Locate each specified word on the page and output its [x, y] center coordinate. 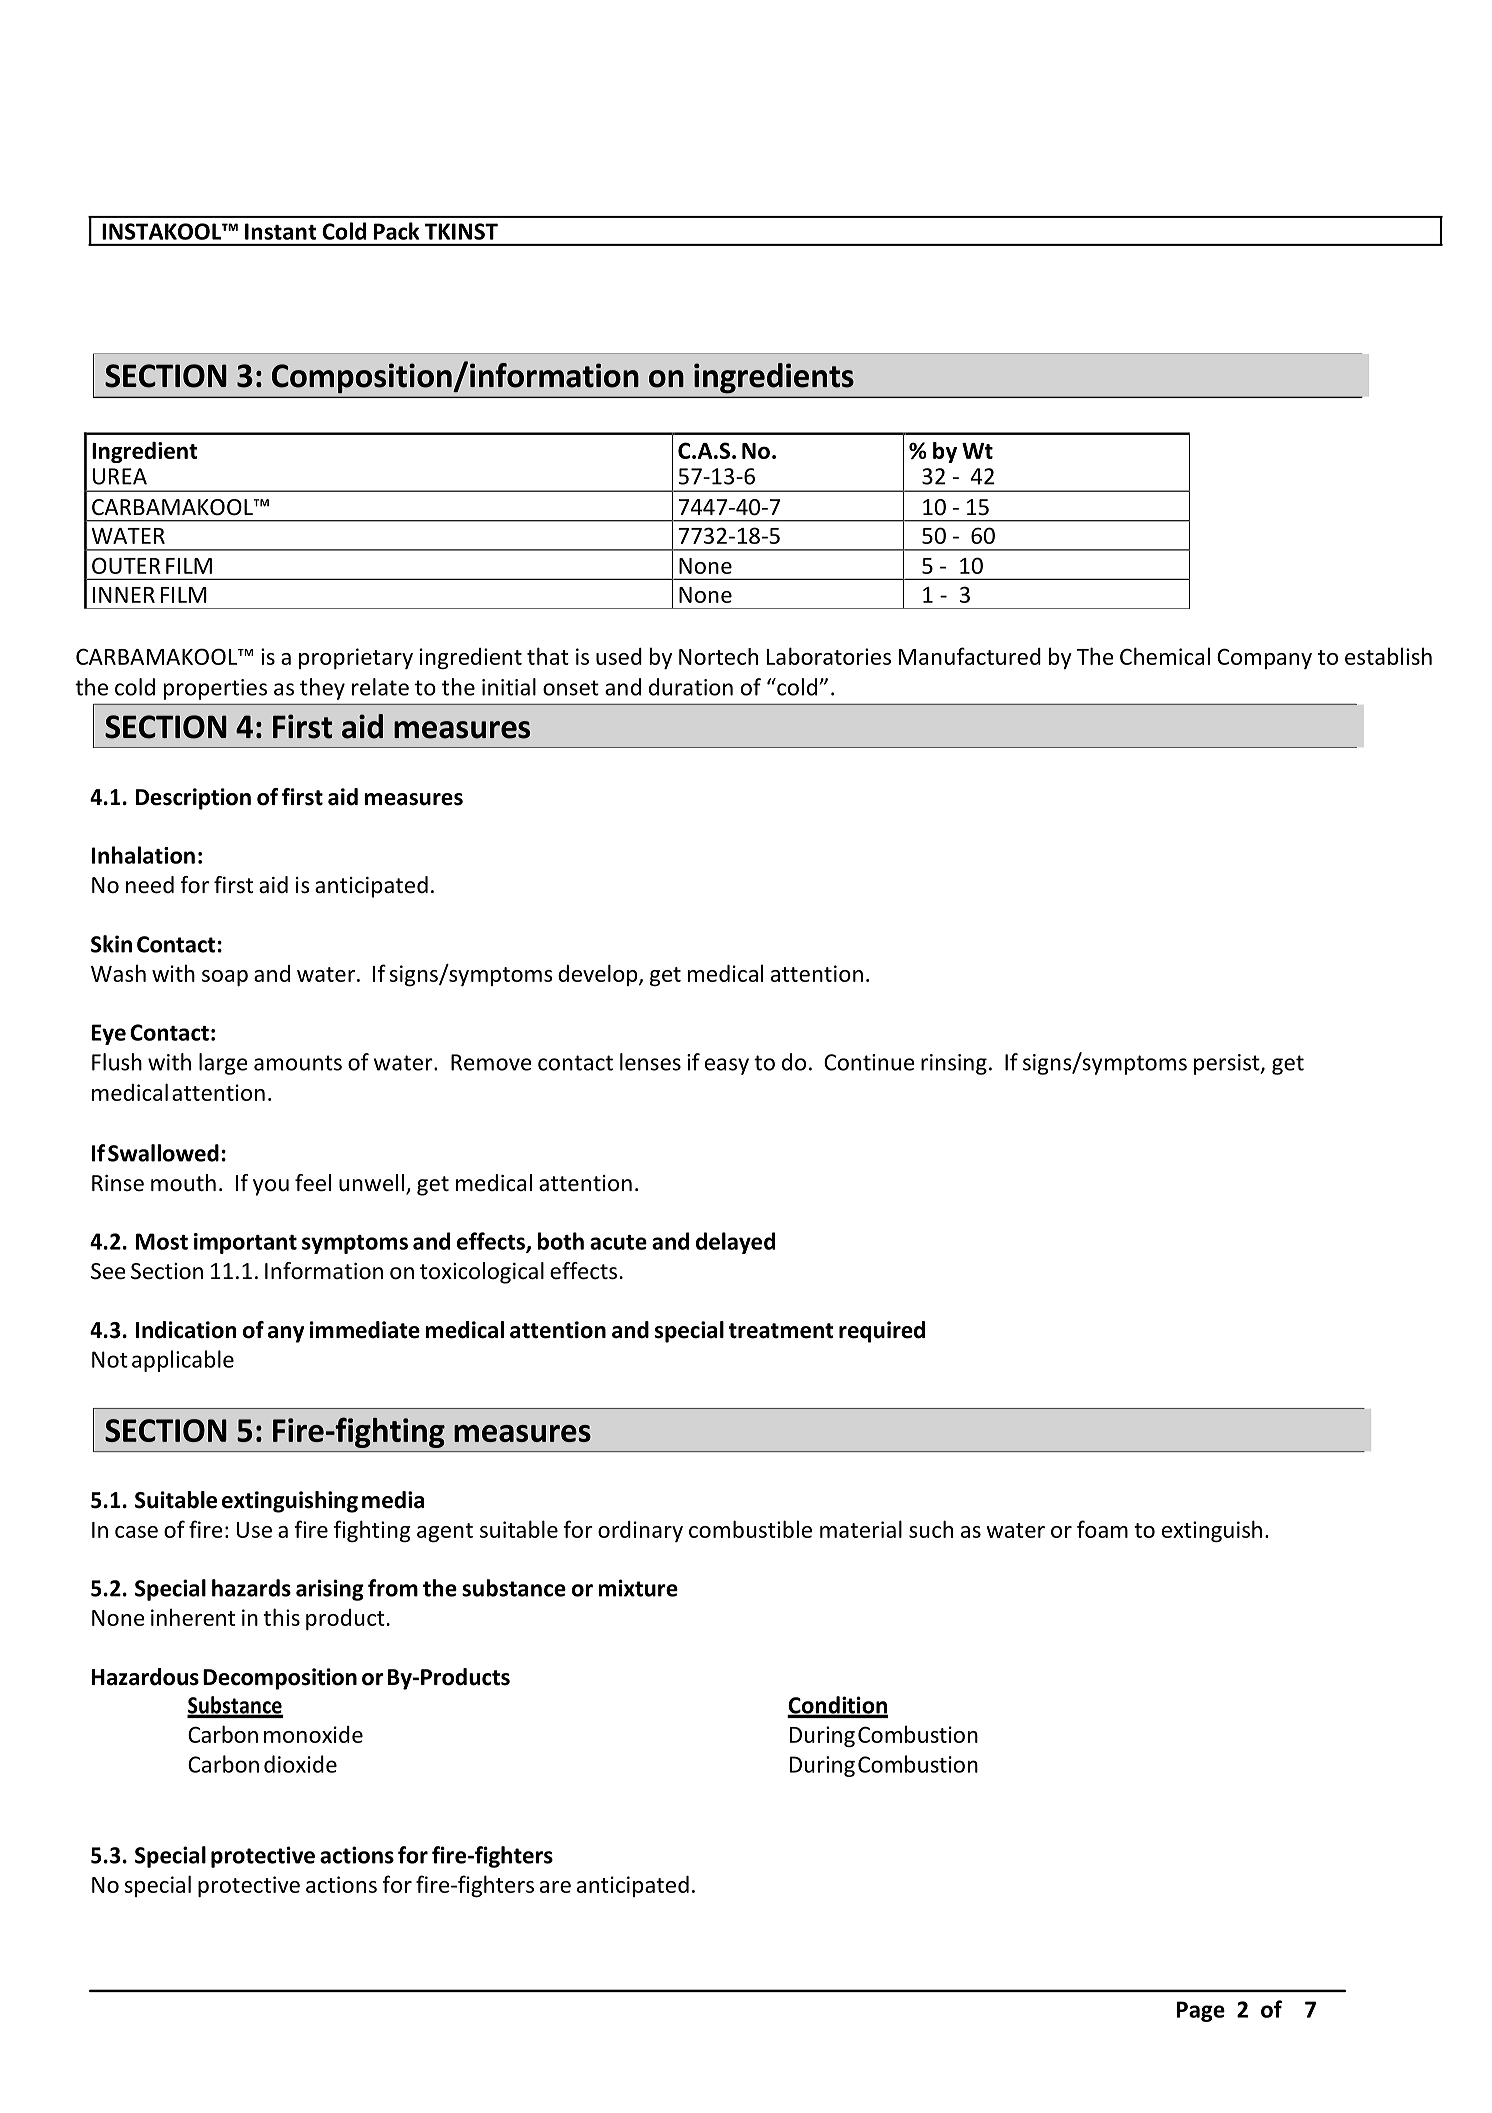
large [223, 1064]
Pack [396, 231]
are [555, 1887]
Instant [281, 231]
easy [727, 1066]
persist [1228, 1064]
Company [1264, 658]
